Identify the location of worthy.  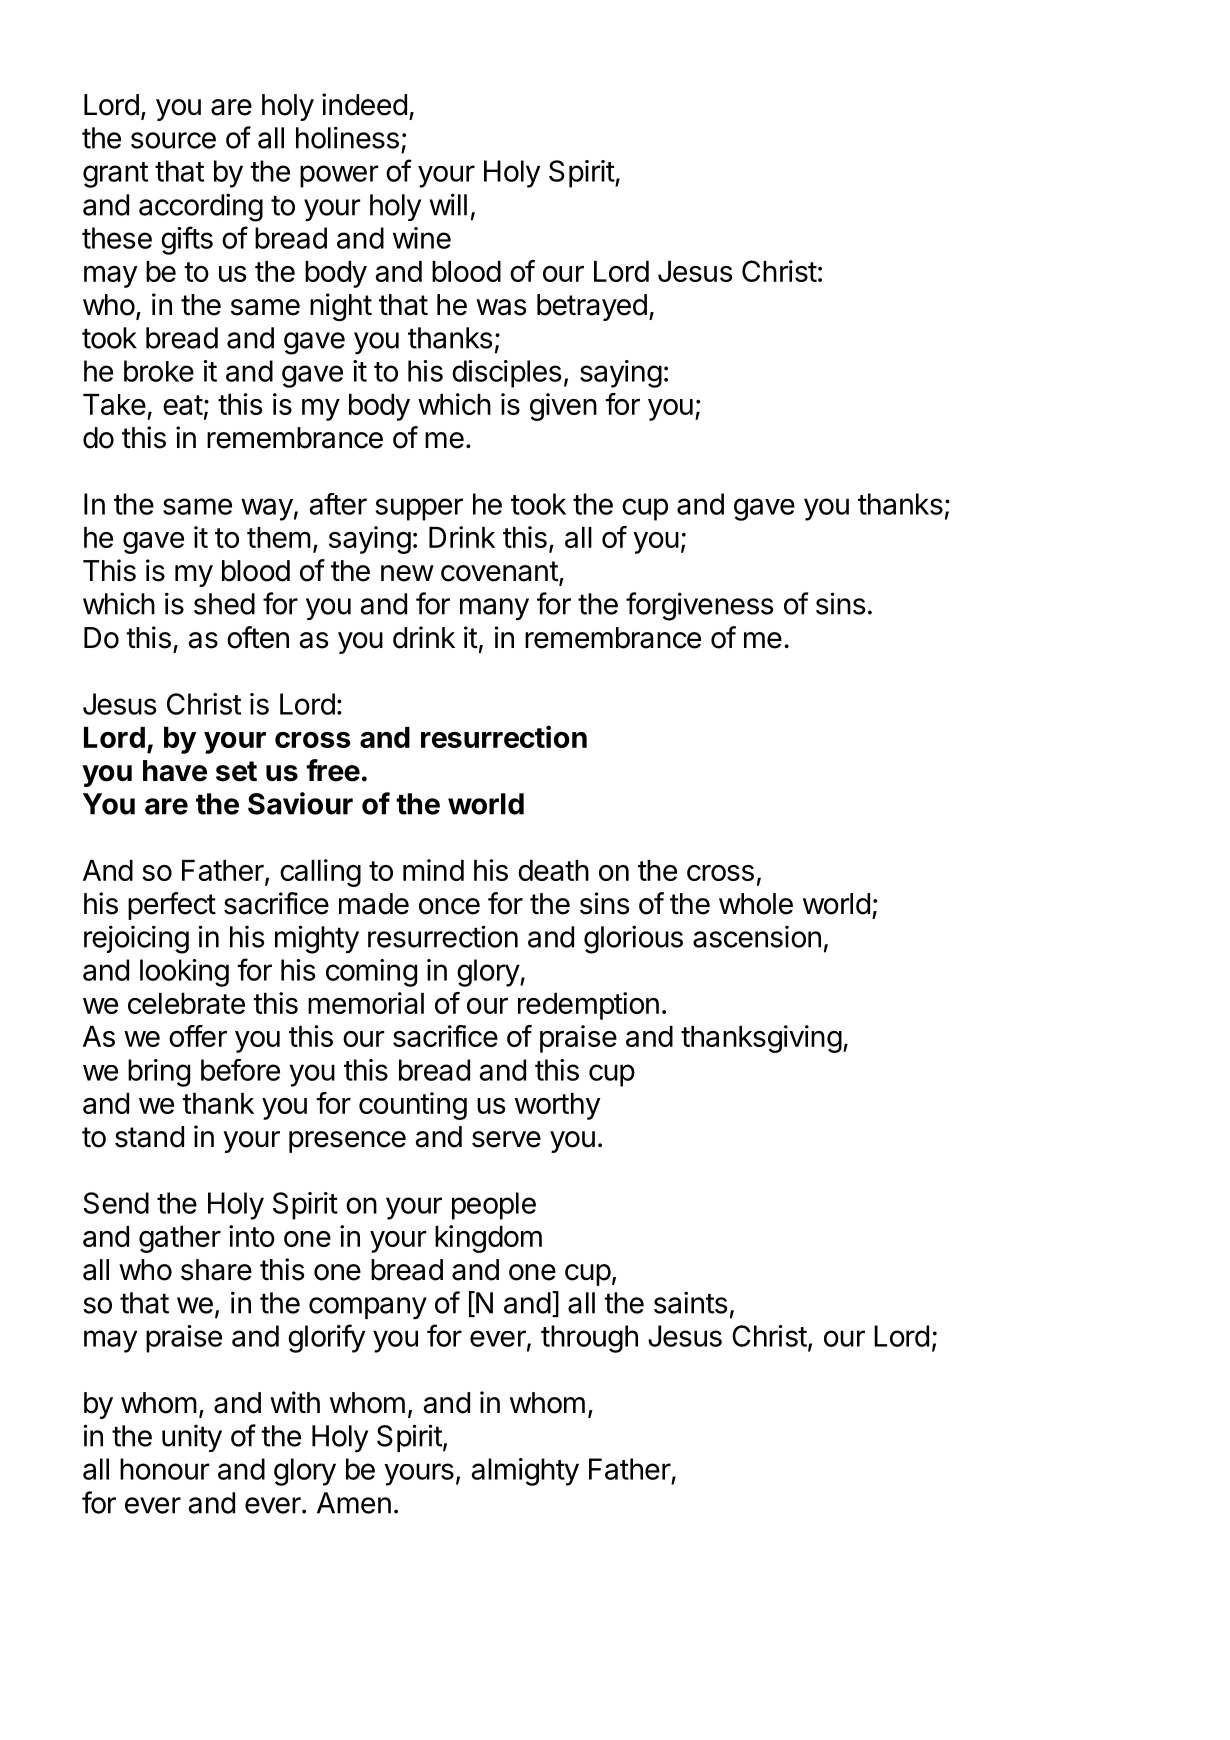
(558, 1106).
